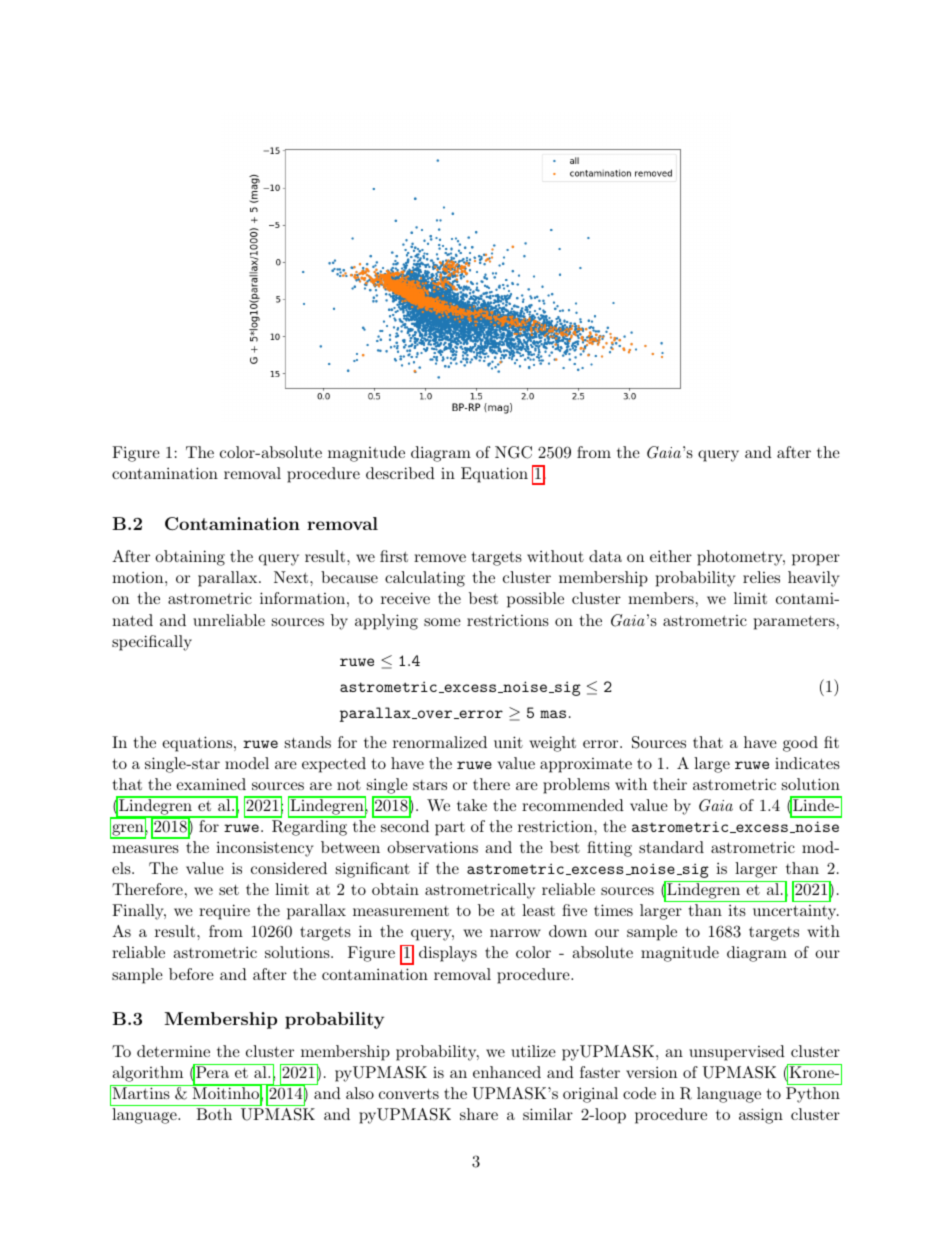 This image has width=952, height=1233. What do you see at coordinates (538, 910) in the image?
I see `least` at bounding box center [538, 910].
